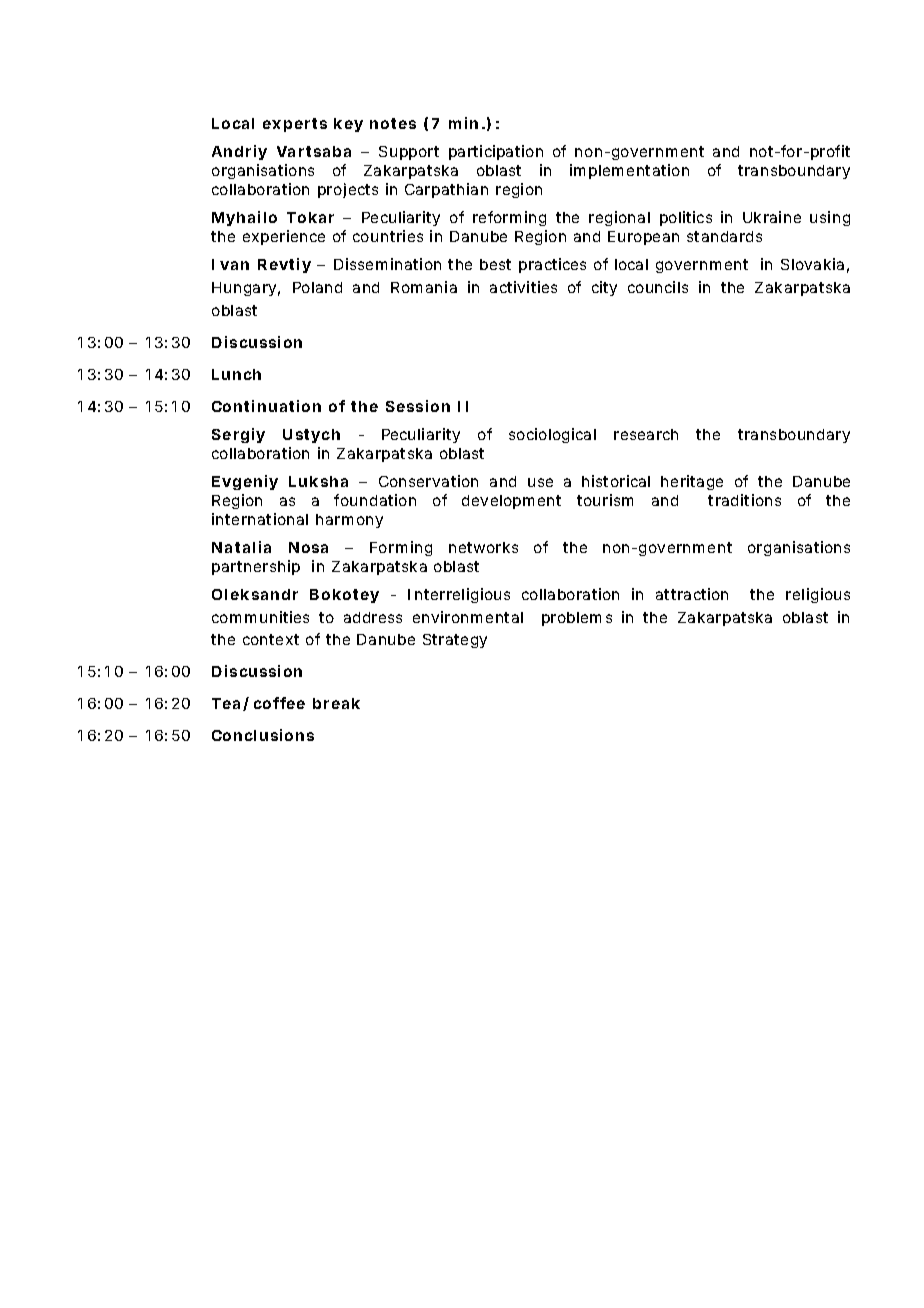 This image has width=924, height=1308. Describe the element at coordinates (260, 519) in the image. I see `international` at that location.
